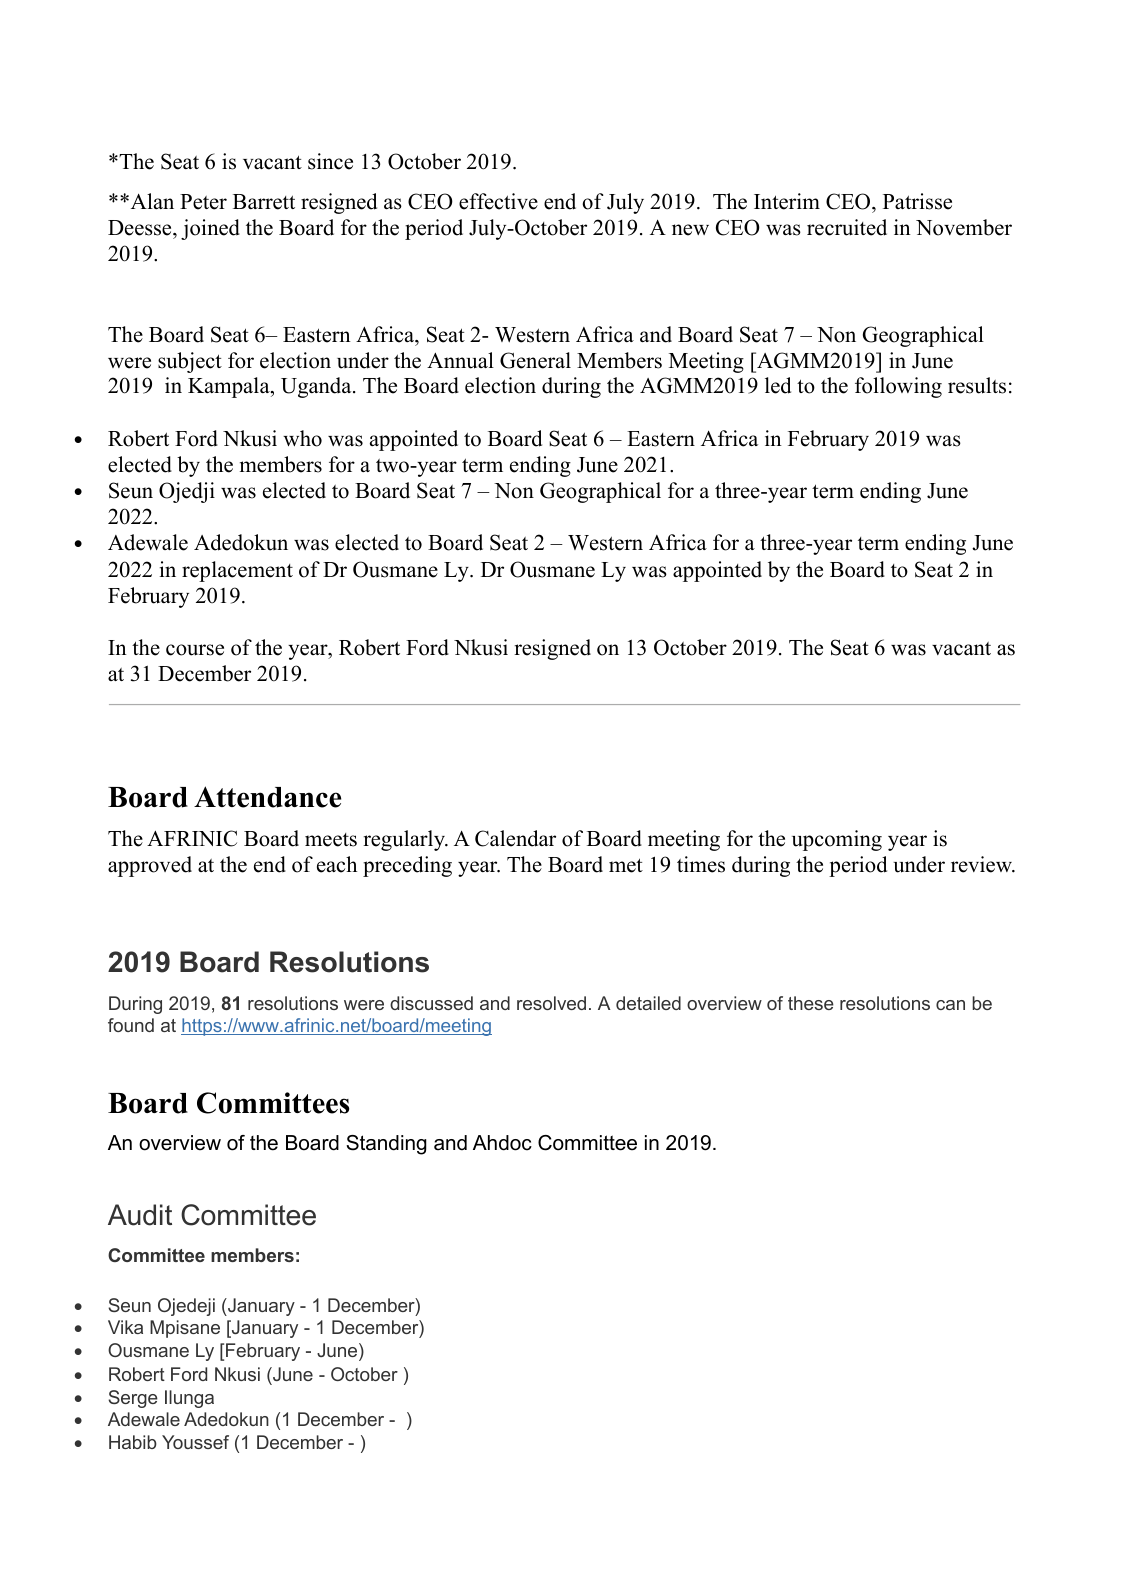 The image size is (1124, 1590). I want to click on Standing, so click(386, 1145).
